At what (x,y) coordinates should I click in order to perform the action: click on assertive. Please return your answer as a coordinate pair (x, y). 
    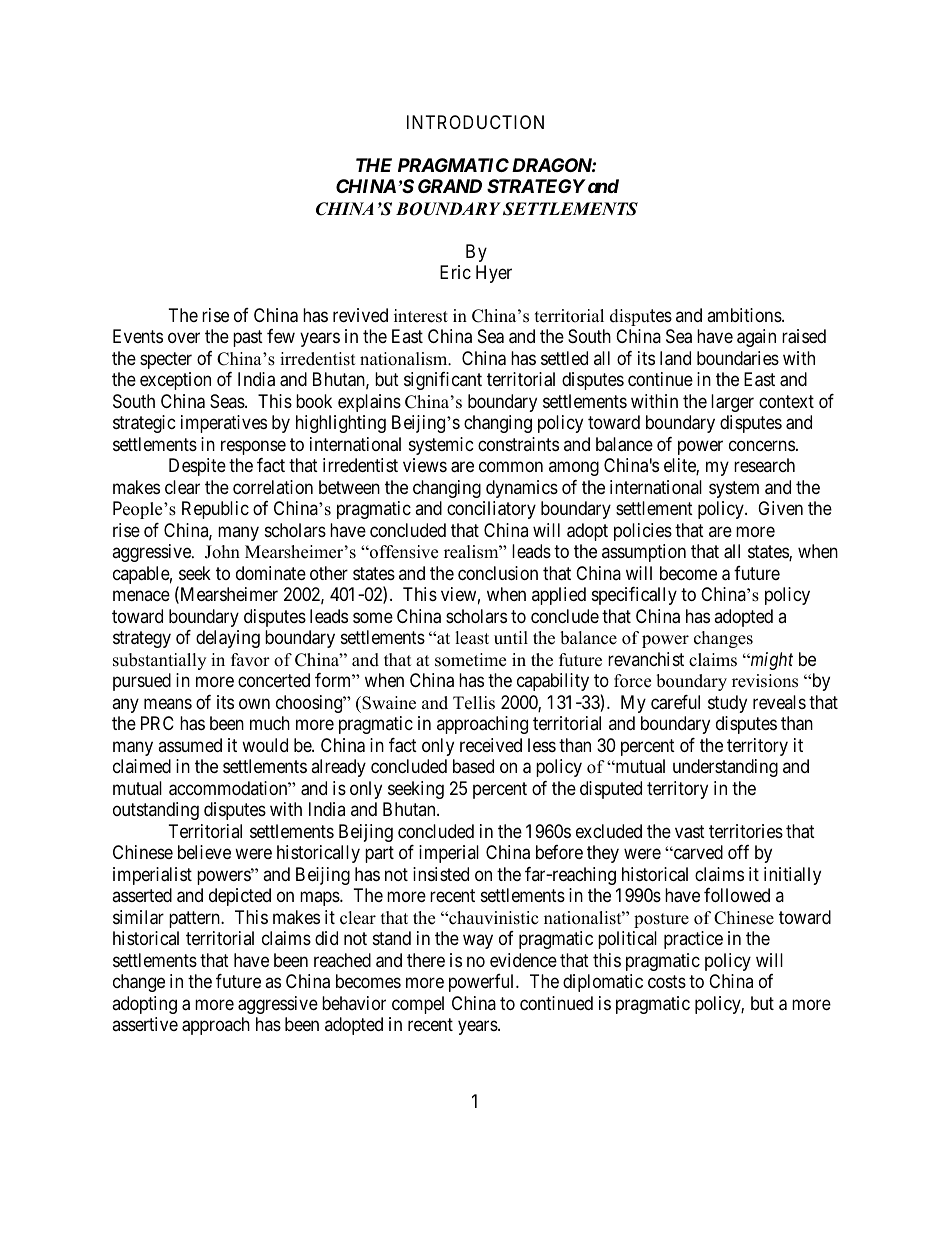
    Looking at the image, I should click on (145, 1024).
